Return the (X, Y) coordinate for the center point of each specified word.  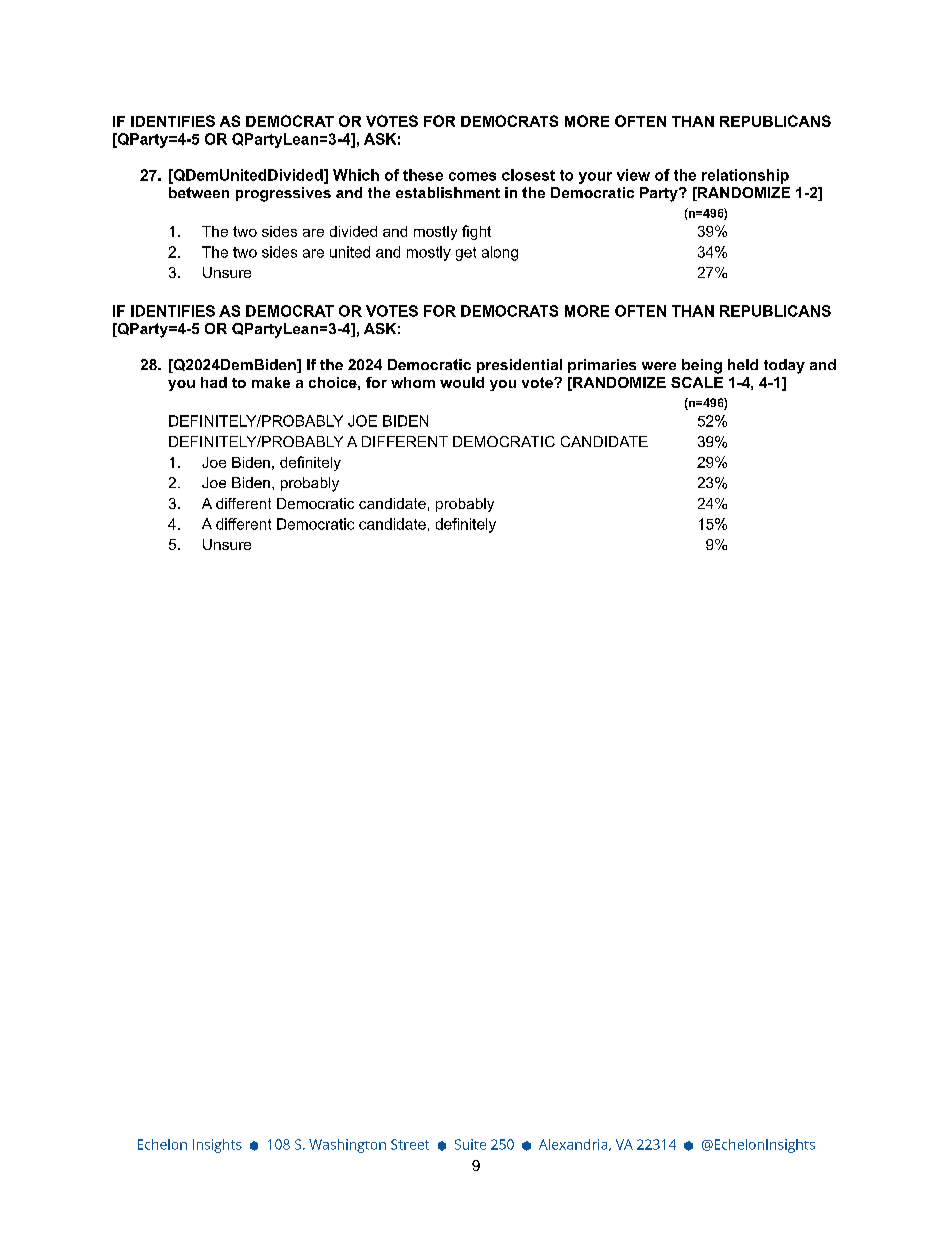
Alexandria (574, 1145)
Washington (347, 1146)
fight (476, 232)
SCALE (697, 382)
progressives (283, 194)
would (462, 382)
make (271, 382)
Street (410, 1144)
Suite (470, 1144)
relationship (745, 176)
